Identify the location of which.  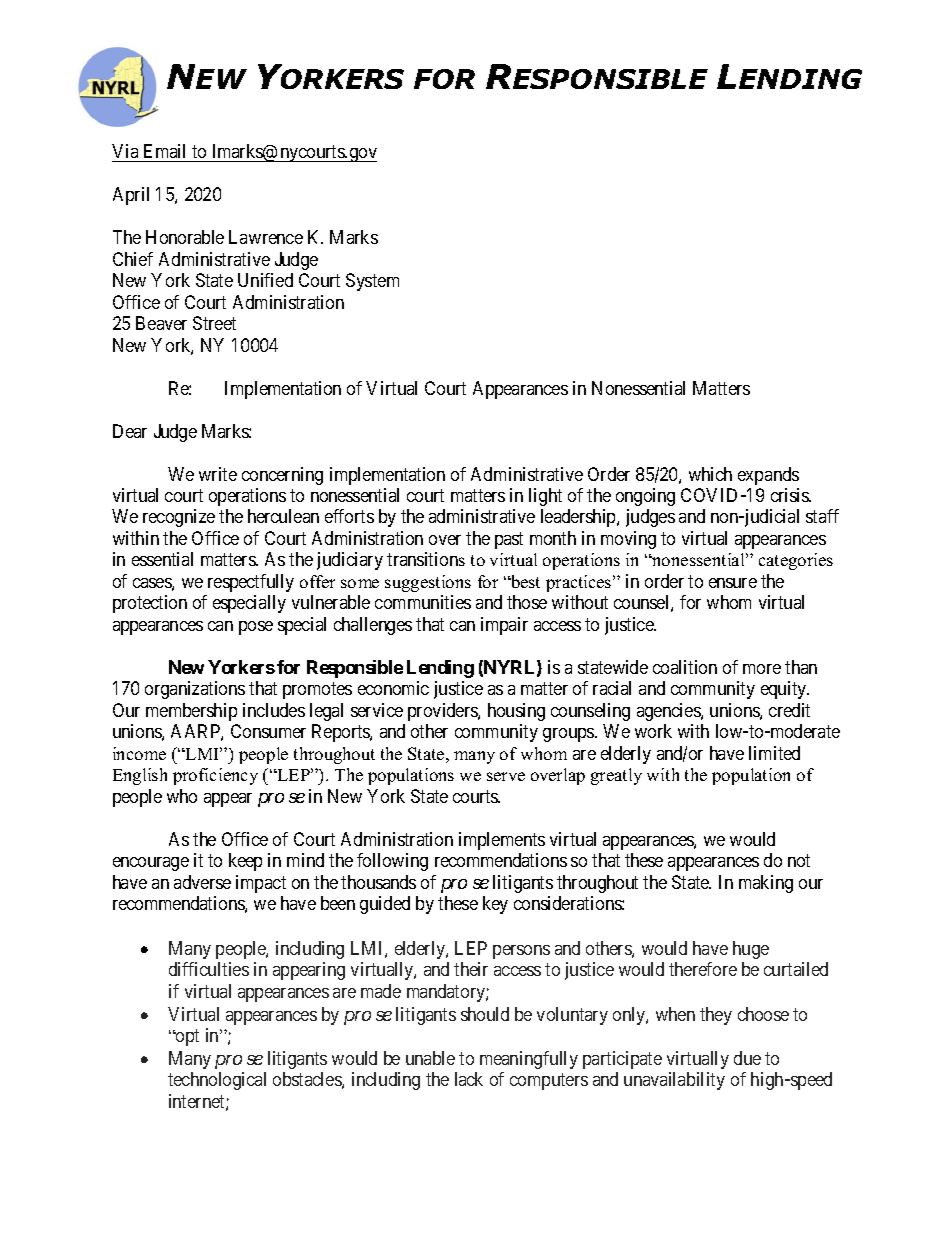
(710, 474).
